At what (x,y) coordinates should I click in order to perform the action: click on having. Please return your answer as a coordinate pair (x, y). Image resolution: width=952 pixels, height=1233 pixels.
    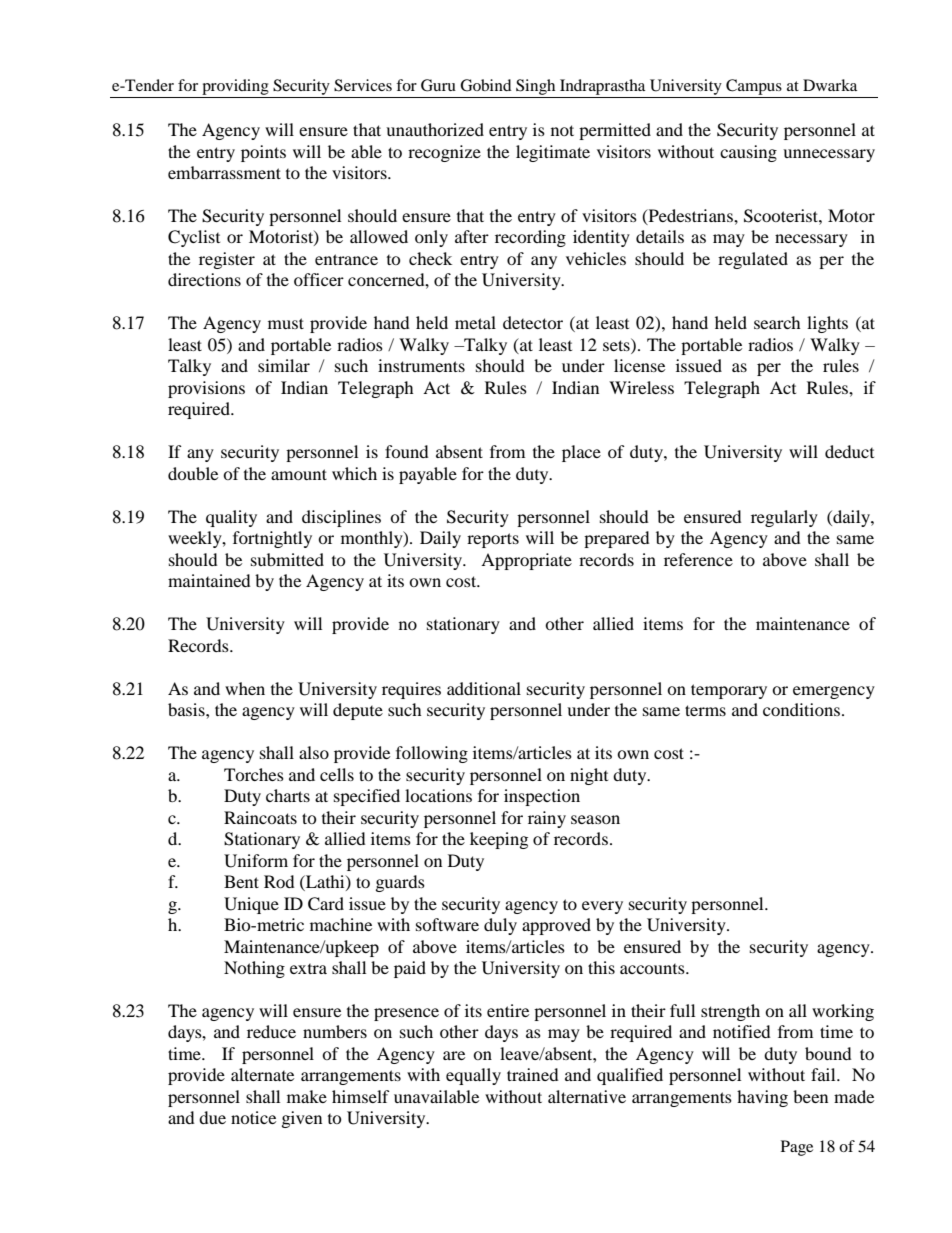
    Looking at the image, I should click on (762, 1098).
